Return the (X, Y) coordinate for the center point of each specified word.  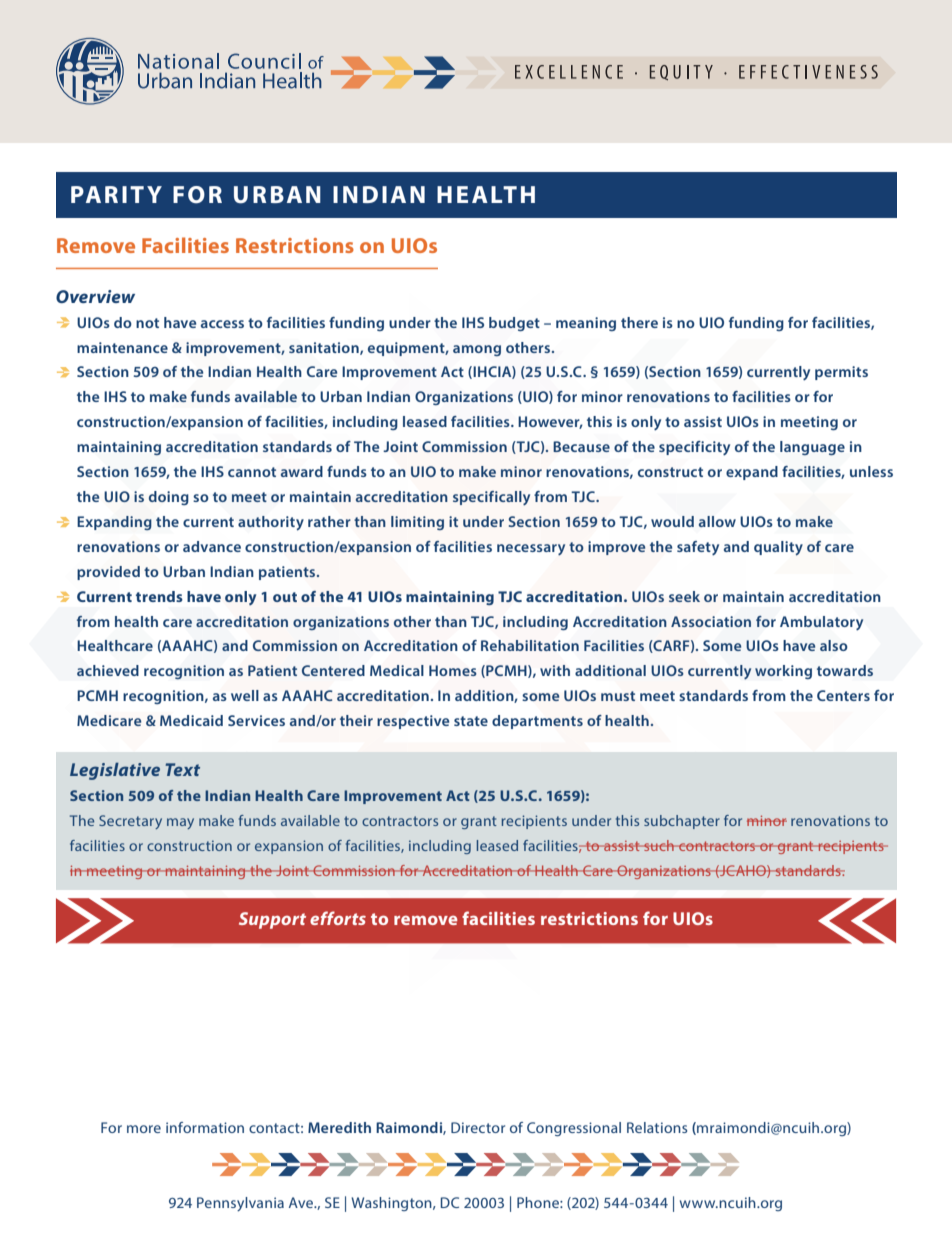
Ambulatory (821, 623)
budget (514, 324)
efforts (338, 918)
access (222, 324)
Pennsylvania (240, 1204)
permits (841, 373)
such (659, 845)
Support (272, 920)
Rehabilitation (530, 645)
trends (159, 596)
